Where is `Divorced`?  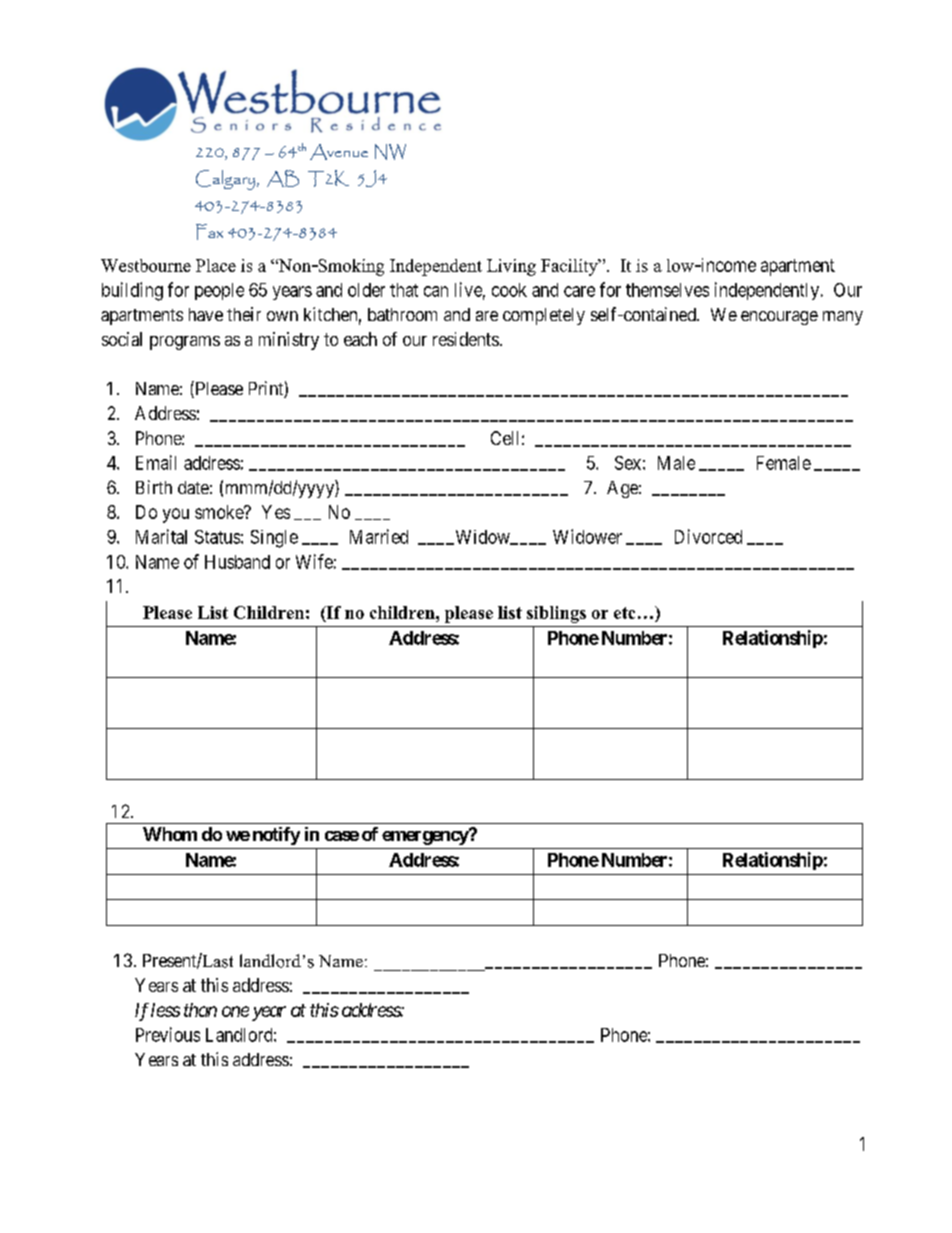 Divorced is located at coordinates (708, 536).
